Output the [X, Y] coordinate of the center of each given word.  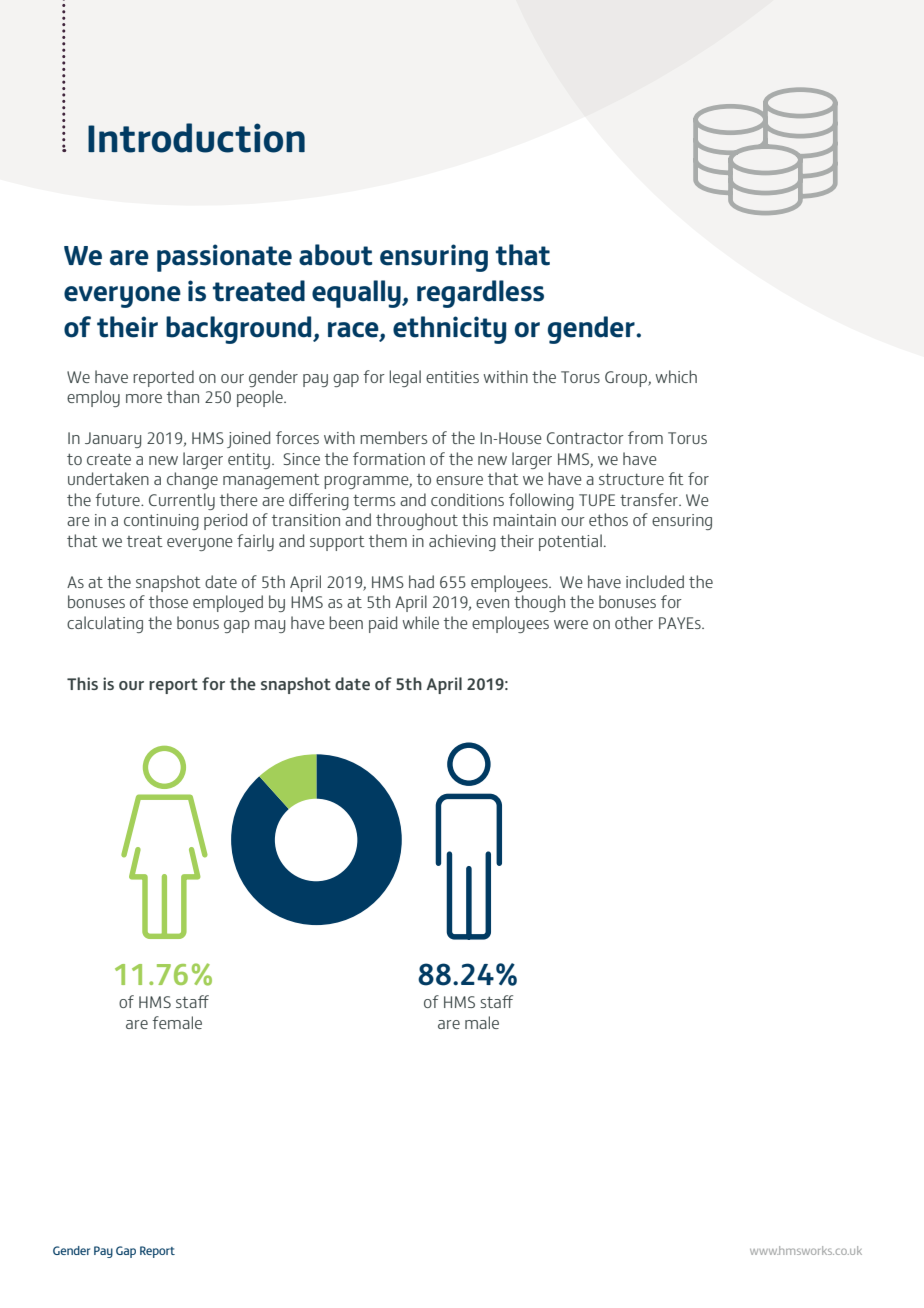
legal [405, 378]
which [676, 376]
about [335, 255]
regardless [480, 294]
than [183, 396]
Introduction [196, 138]
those [168, 601]
